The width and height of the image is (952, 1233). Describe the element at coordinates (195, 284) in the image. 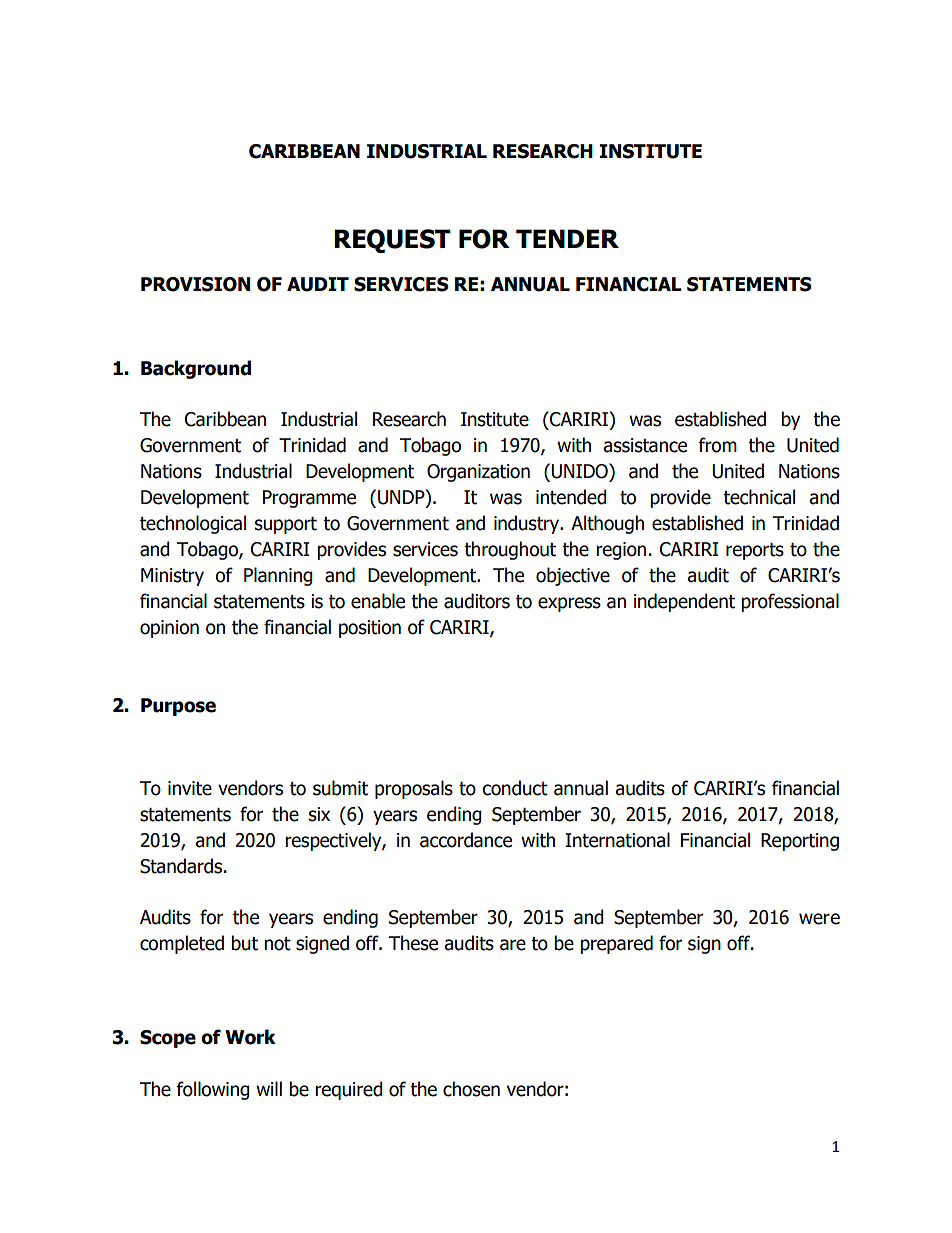

I see `PROVISION` at that location.
